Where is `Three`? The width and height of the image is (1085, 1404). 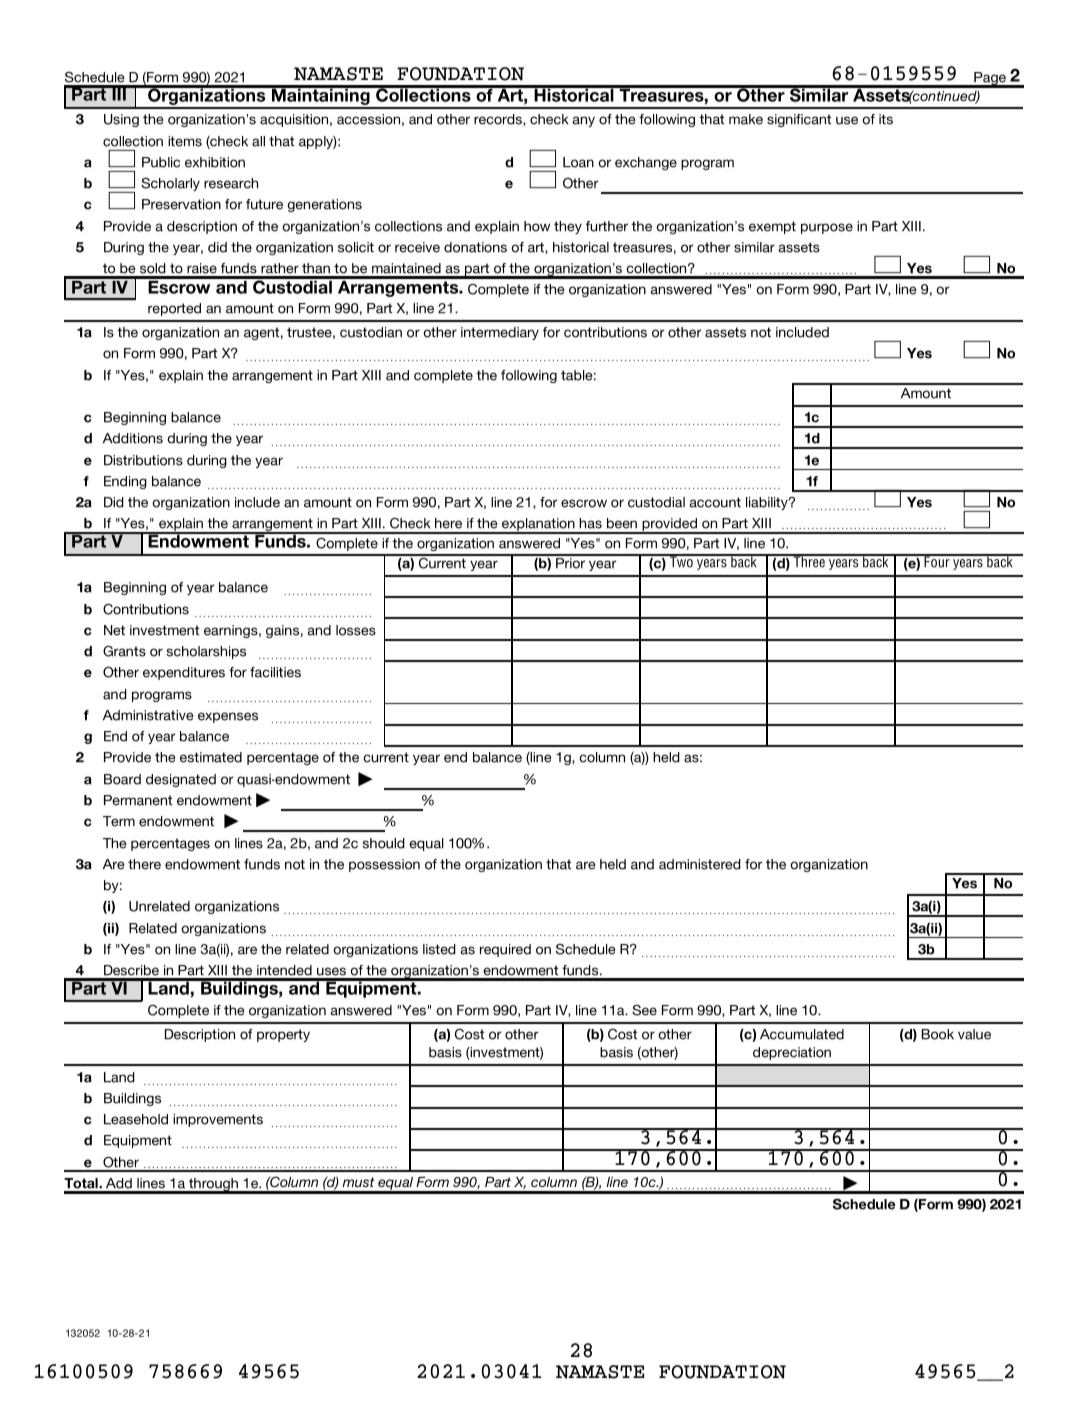
Three is located at coordinates (809, 561).
